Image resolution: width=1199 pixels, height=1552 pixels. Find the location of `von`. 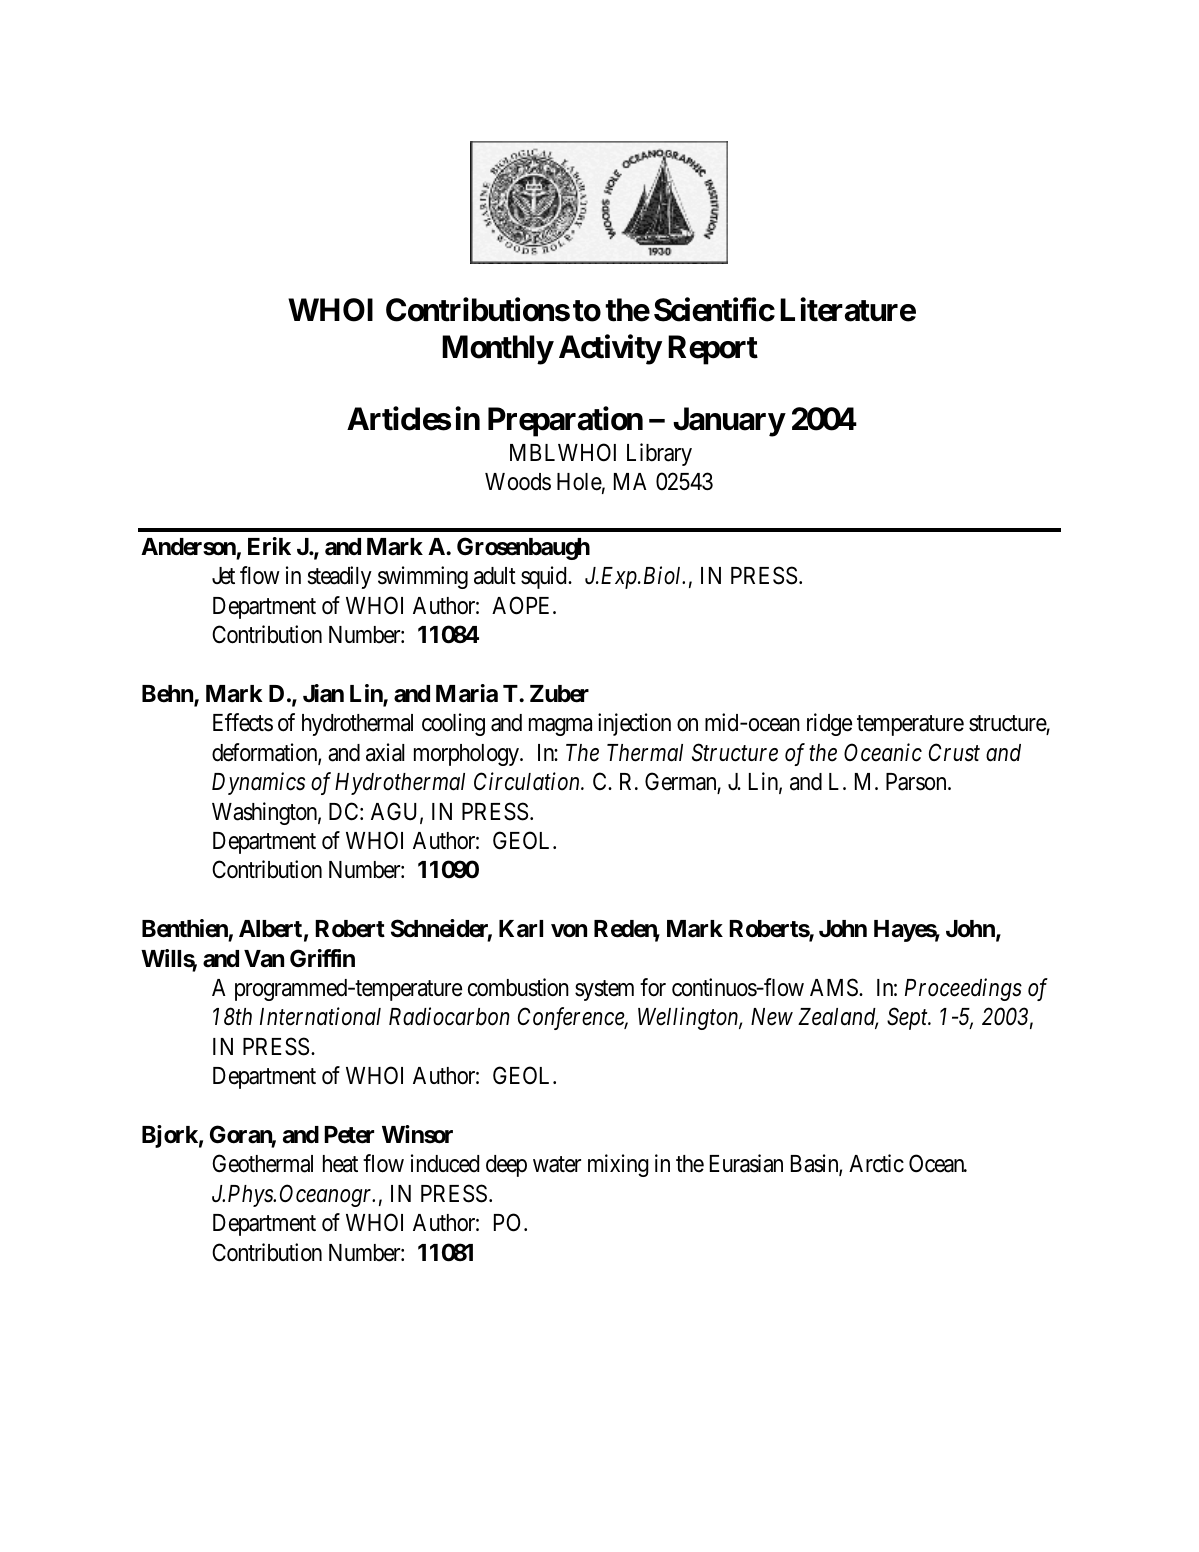

von is located at coordinates (569, 931).
